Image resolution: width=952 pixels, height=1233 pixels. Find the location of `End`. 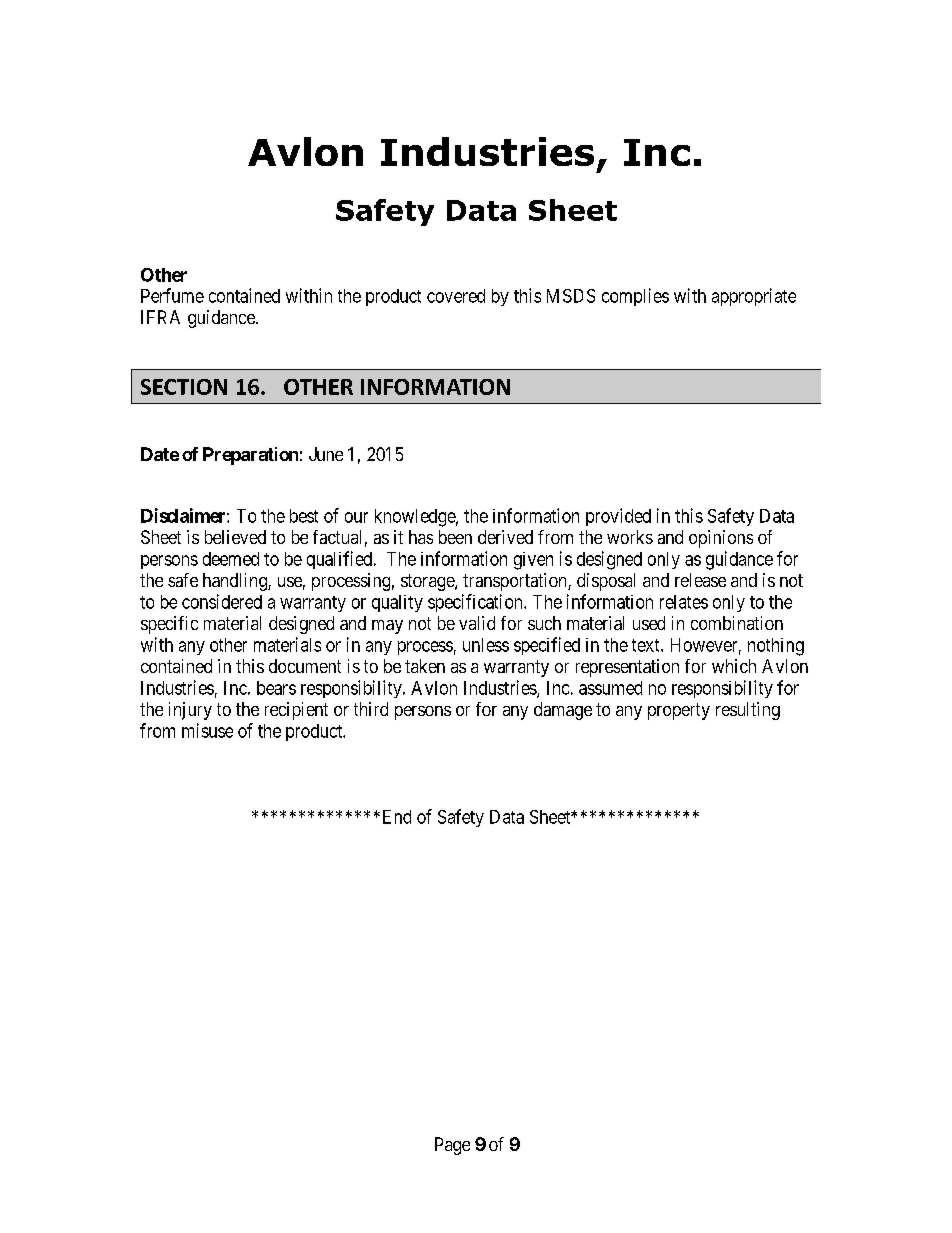

End is located at coordinates (397, 817).
